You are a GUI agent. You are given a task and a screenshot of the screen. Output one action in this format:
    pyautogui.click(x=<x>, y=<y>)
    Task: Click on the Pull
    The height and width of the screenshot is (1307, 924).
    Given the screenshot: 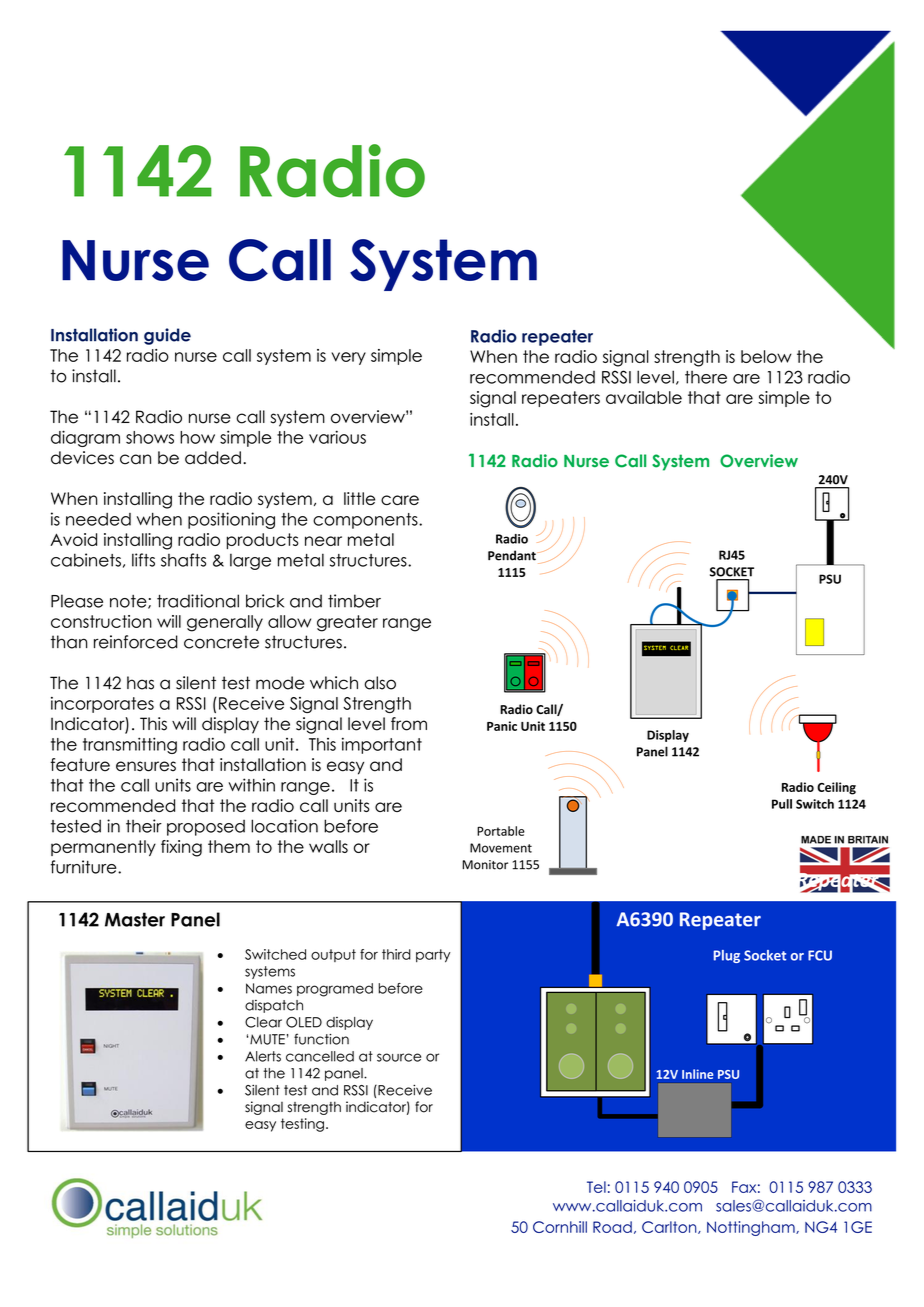 What is the action you would take?
    pyautogui.click(x=782, y=804)
